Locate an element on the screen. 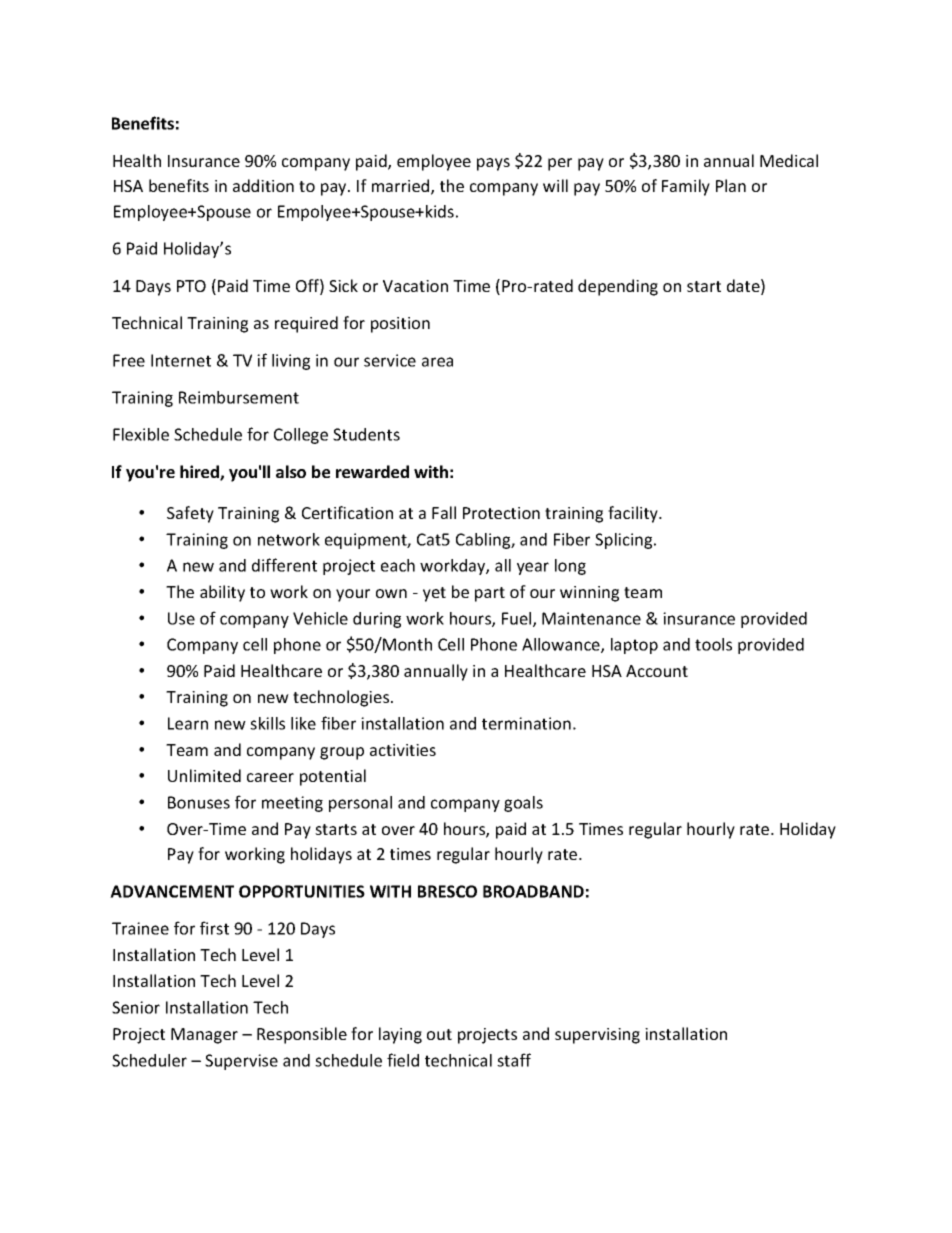 The image size is (952, 1233). out is located at coordinates (439, 1034).
